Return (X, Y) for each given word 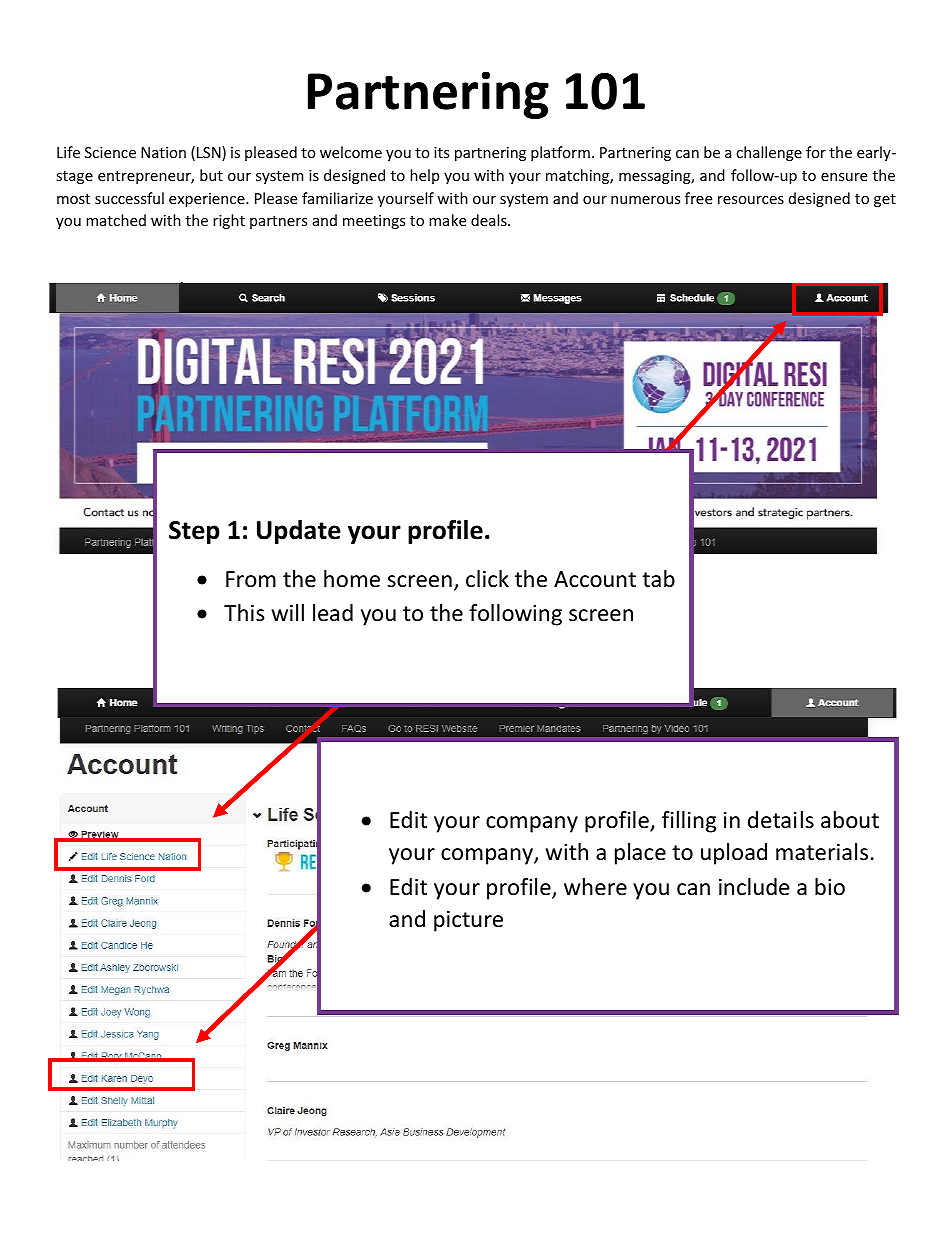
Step (194, 532)
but (211, 175)
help (424, 176)
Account (595, 579)
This (244, 613)
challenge (769, 153)
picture (468, 921)
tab (658, 579)
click (487, 579)
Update (299, 532)
